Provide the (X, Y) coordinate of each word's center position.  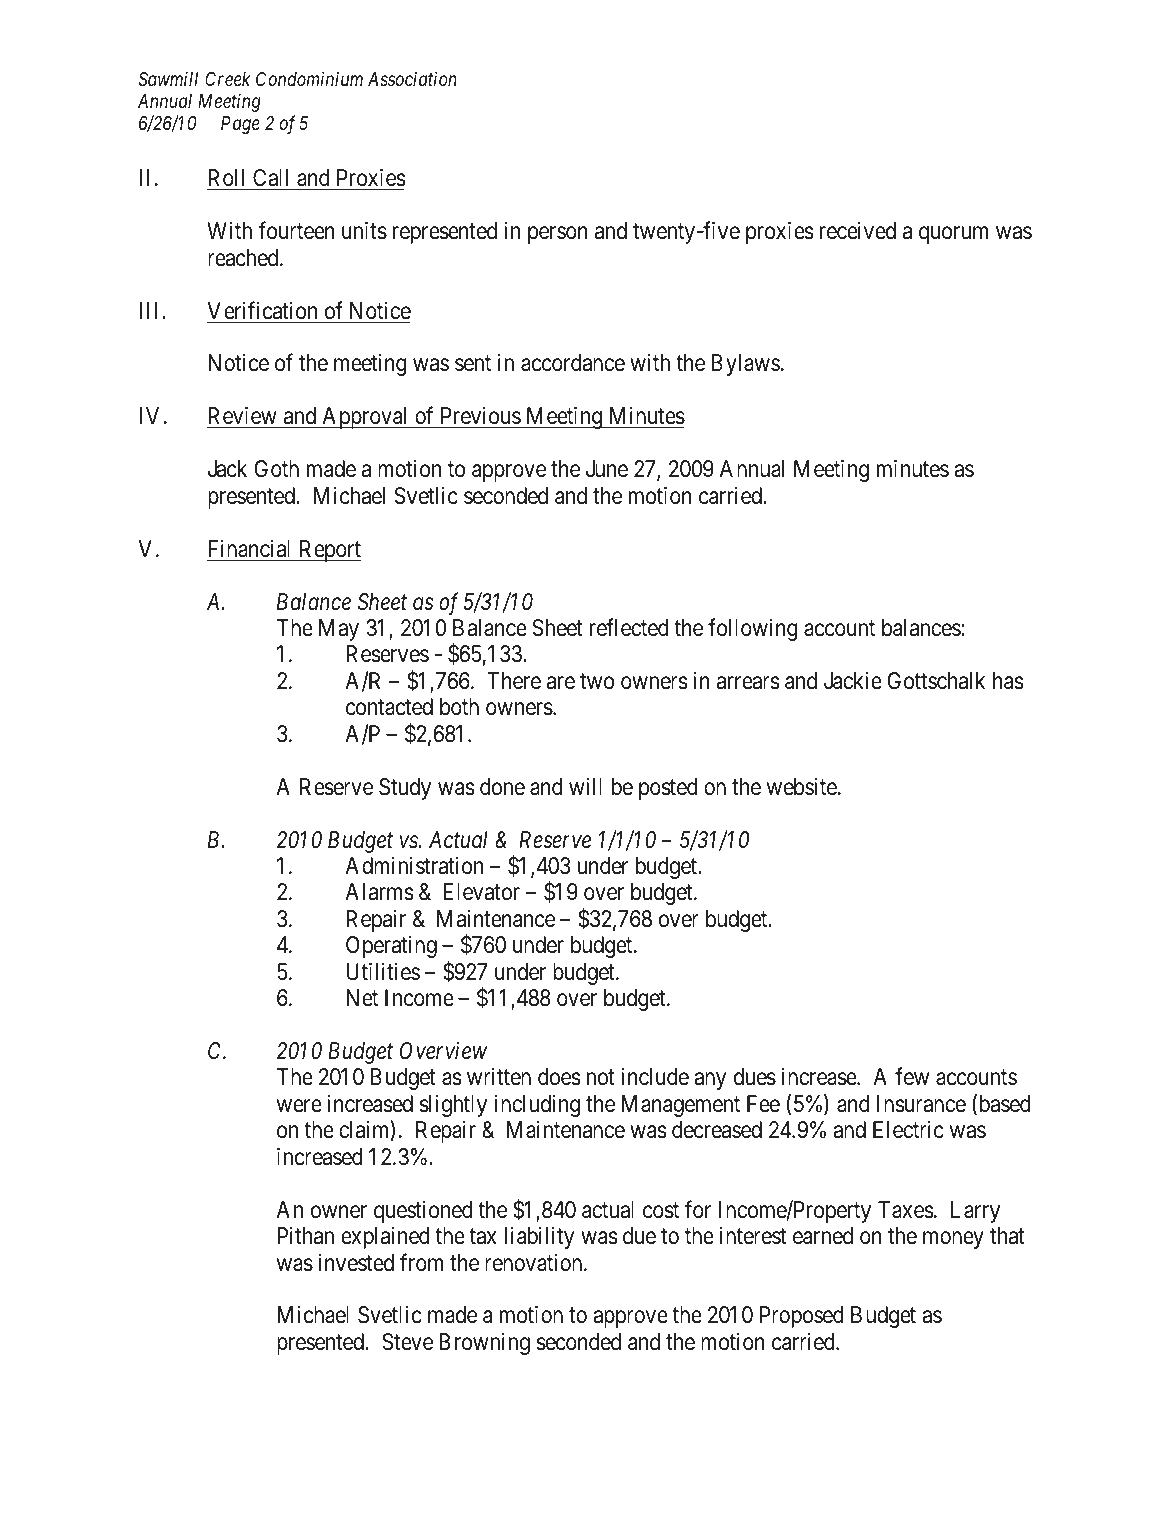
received (858, 231)
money (953, 1240)
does (559, 1077)
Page (240, 125)
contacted (389, 707)
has (1008, 681)
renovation (535, 1263)
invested (356, 1263)
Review (243, 417)
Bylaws (746, 365)
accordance (573, 363)
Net (362, 998)
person (558, 235)
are (561, 683)
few (912, 1077)
